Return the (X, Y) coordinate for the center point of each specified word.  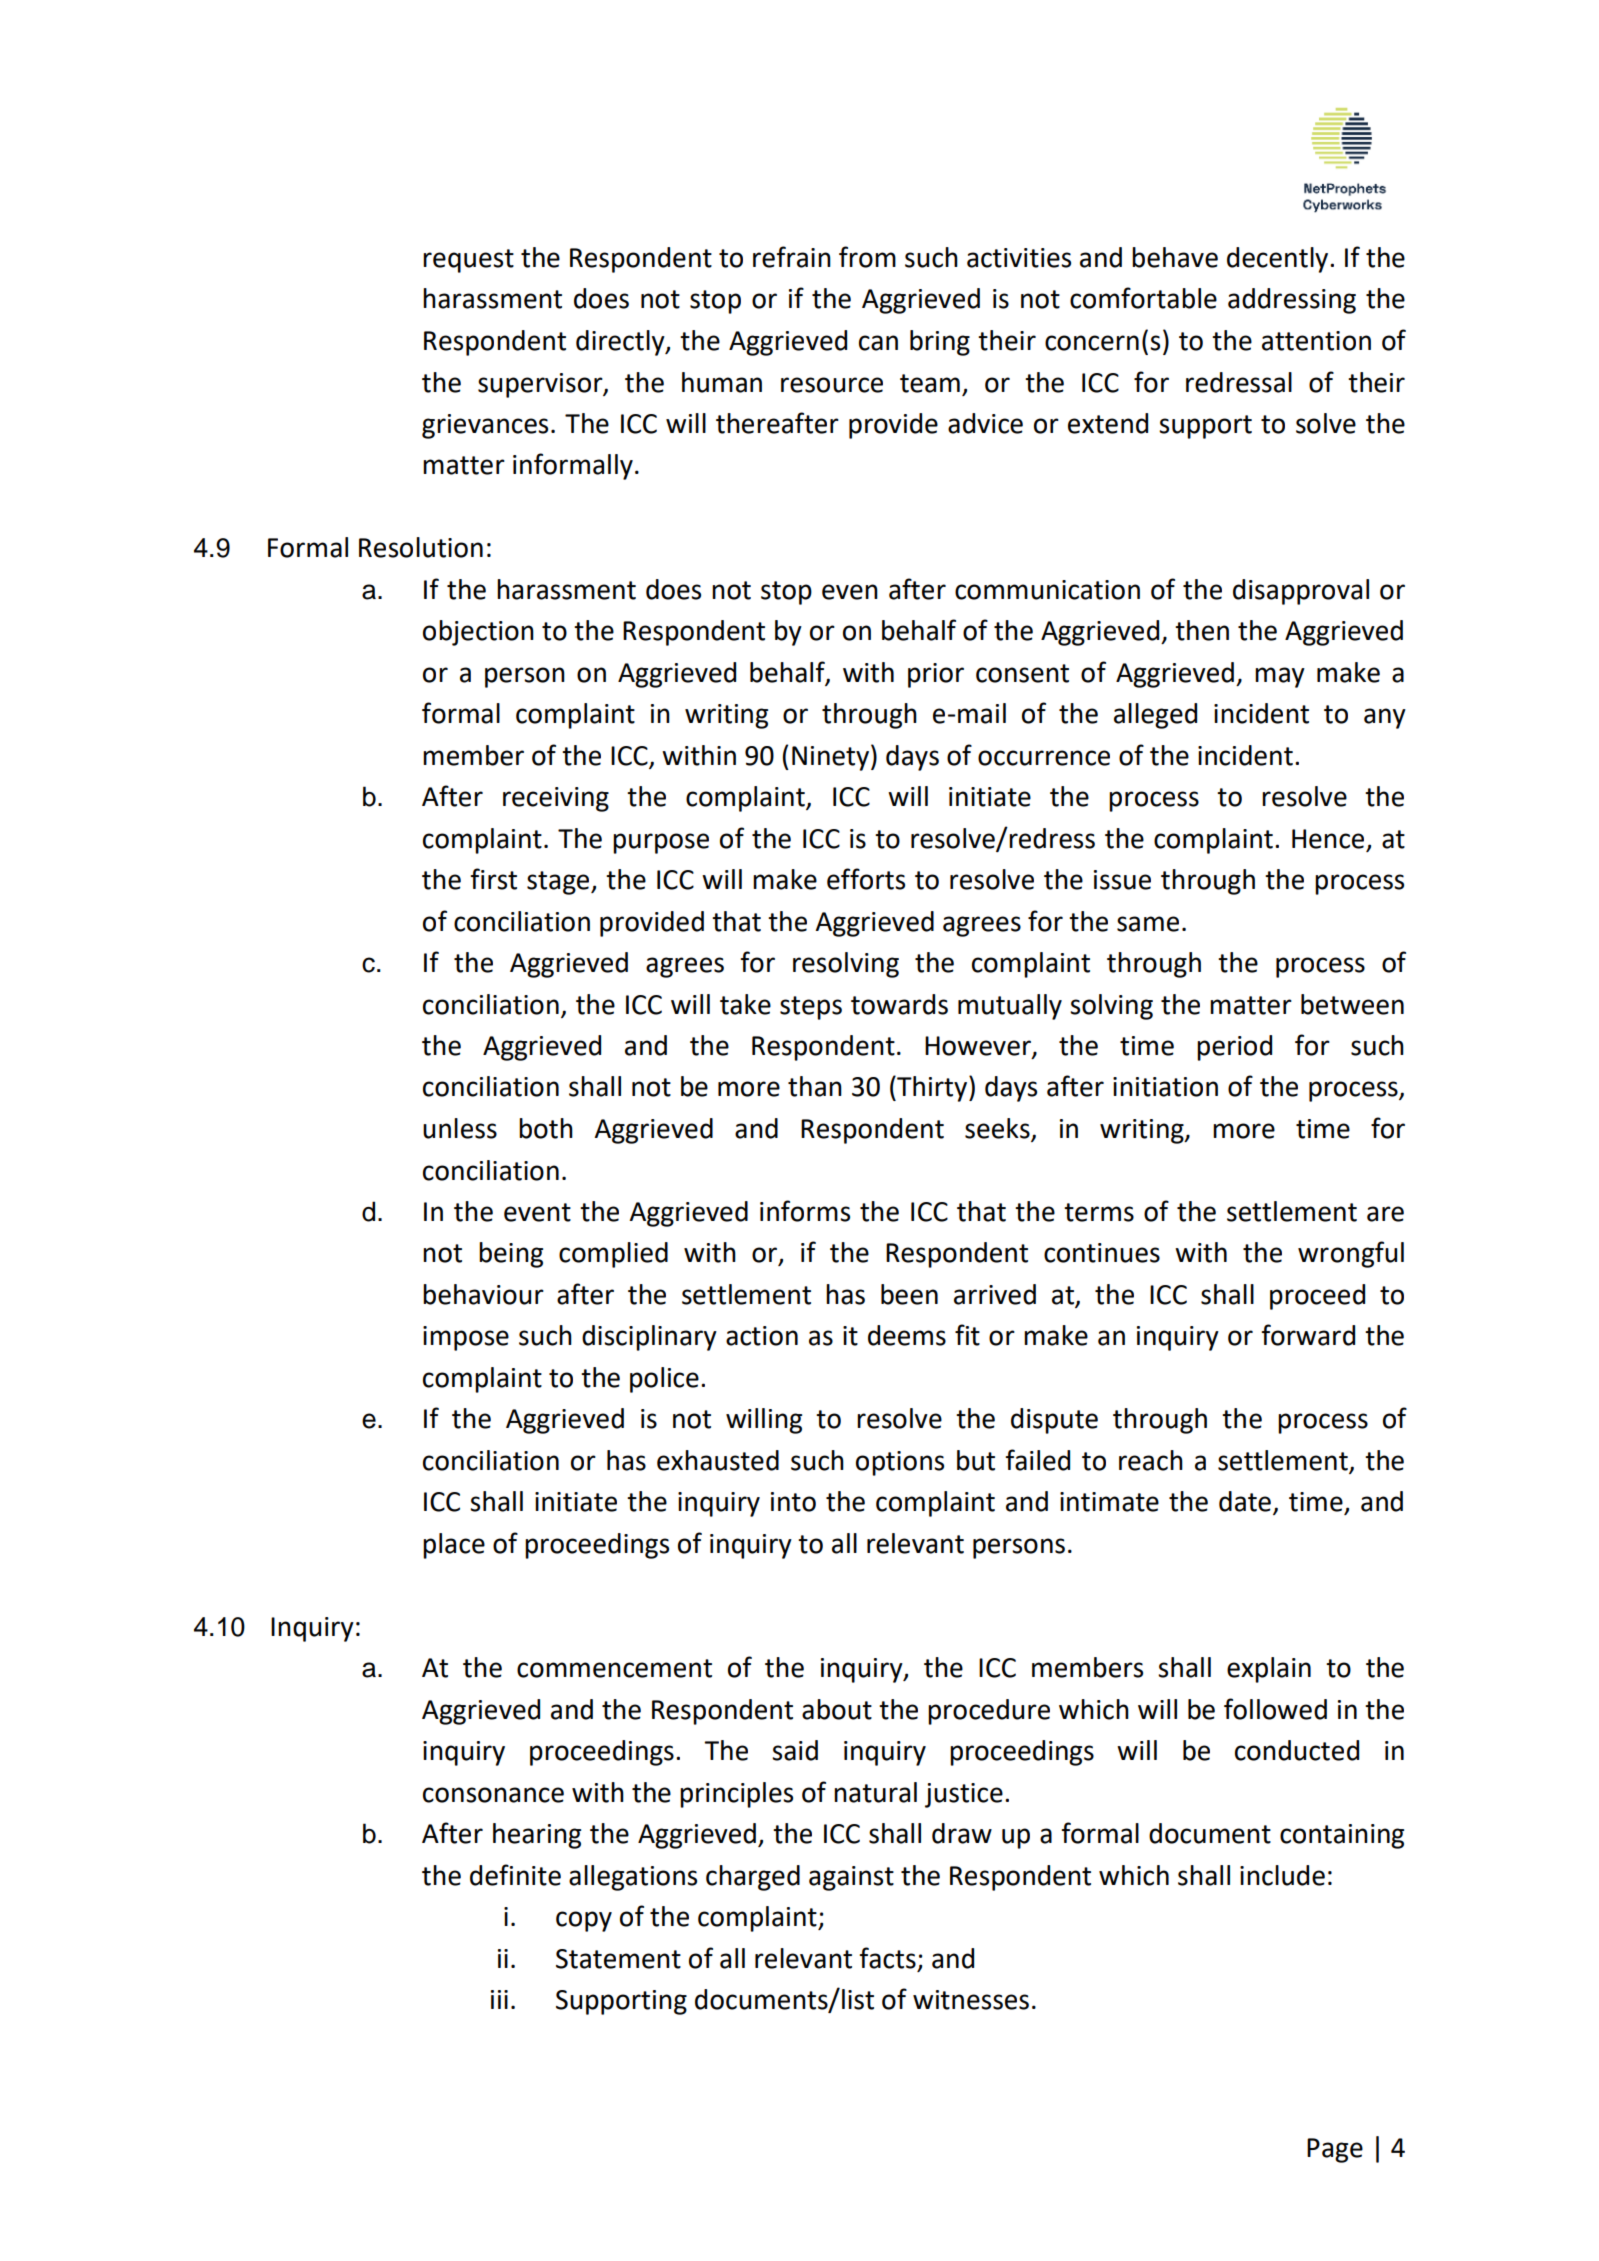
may (1280, 677)
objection (478, 633)
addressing (1292, 301)
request (468, 261)
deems (907, 1335)
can (878, 343)
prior (936, 675)
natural (875, 1792)
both (546, 1128)
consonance (493, 1795)
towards (899, 1004)
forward (1308, 1335)
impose (466, 1338)
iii (499, 1999)
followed (1275, 1709)
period (1234, 1048)
